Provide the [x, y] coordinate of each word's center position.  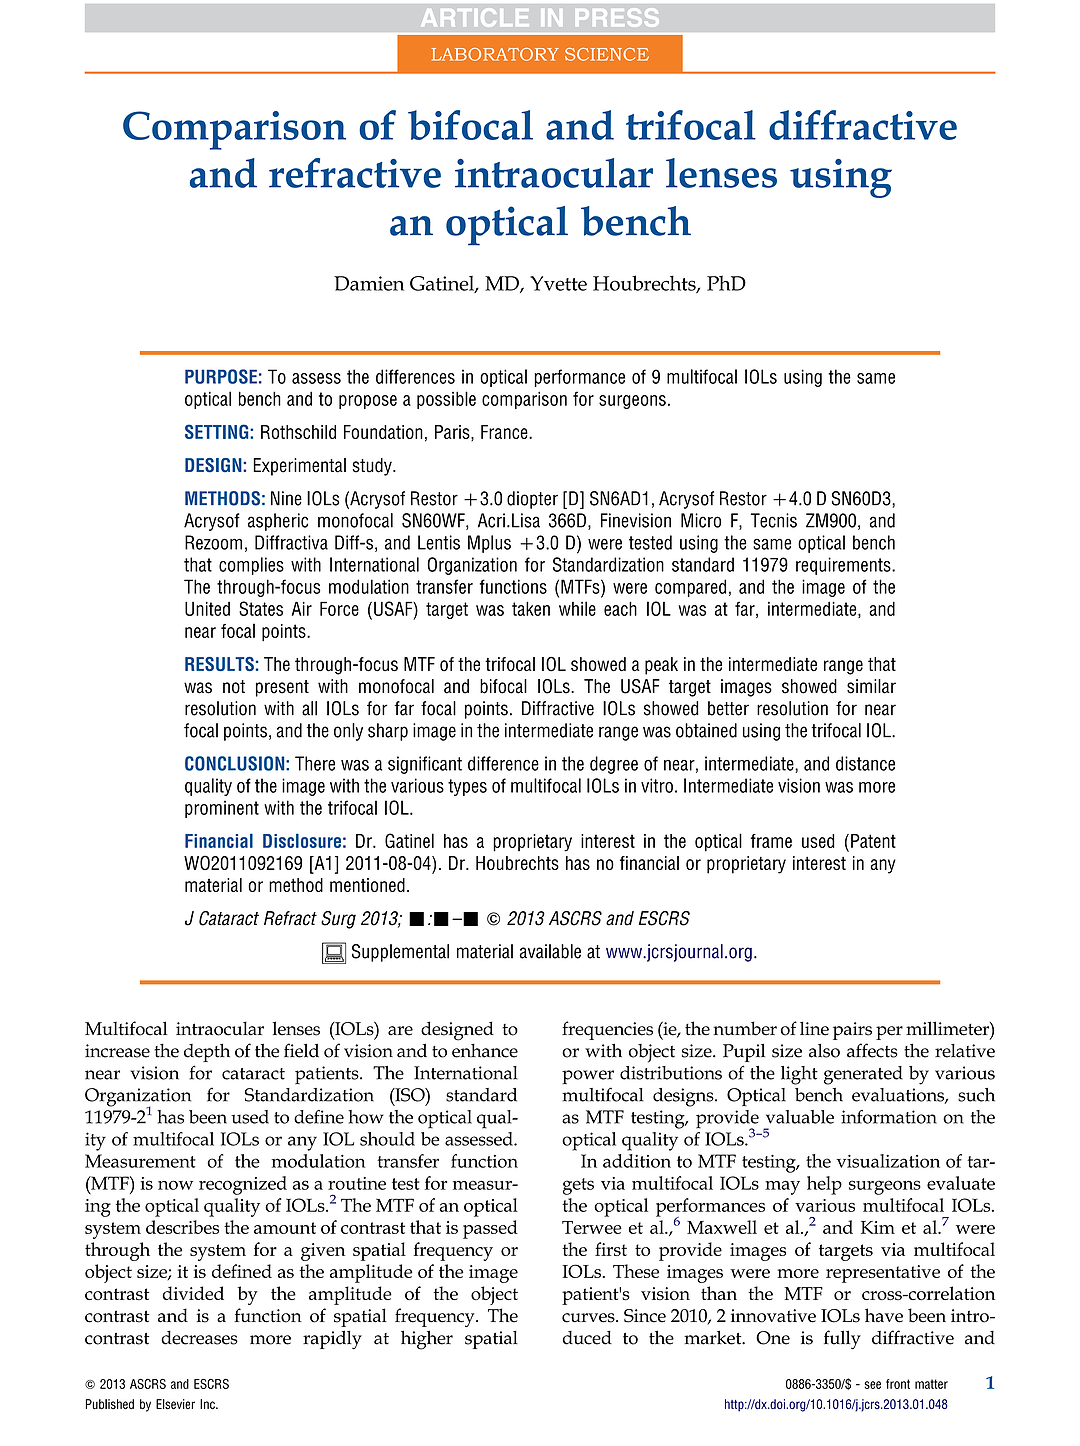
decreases [199, 1338]
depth [207, 1052]
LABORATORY [495, 54]
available [550, 951]
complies [251, 566]
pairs [852, 1031]
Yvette [558, 283]
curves [589, 1318]
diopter [532, 500]
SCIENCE [607, 54]
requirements [844, 566]
